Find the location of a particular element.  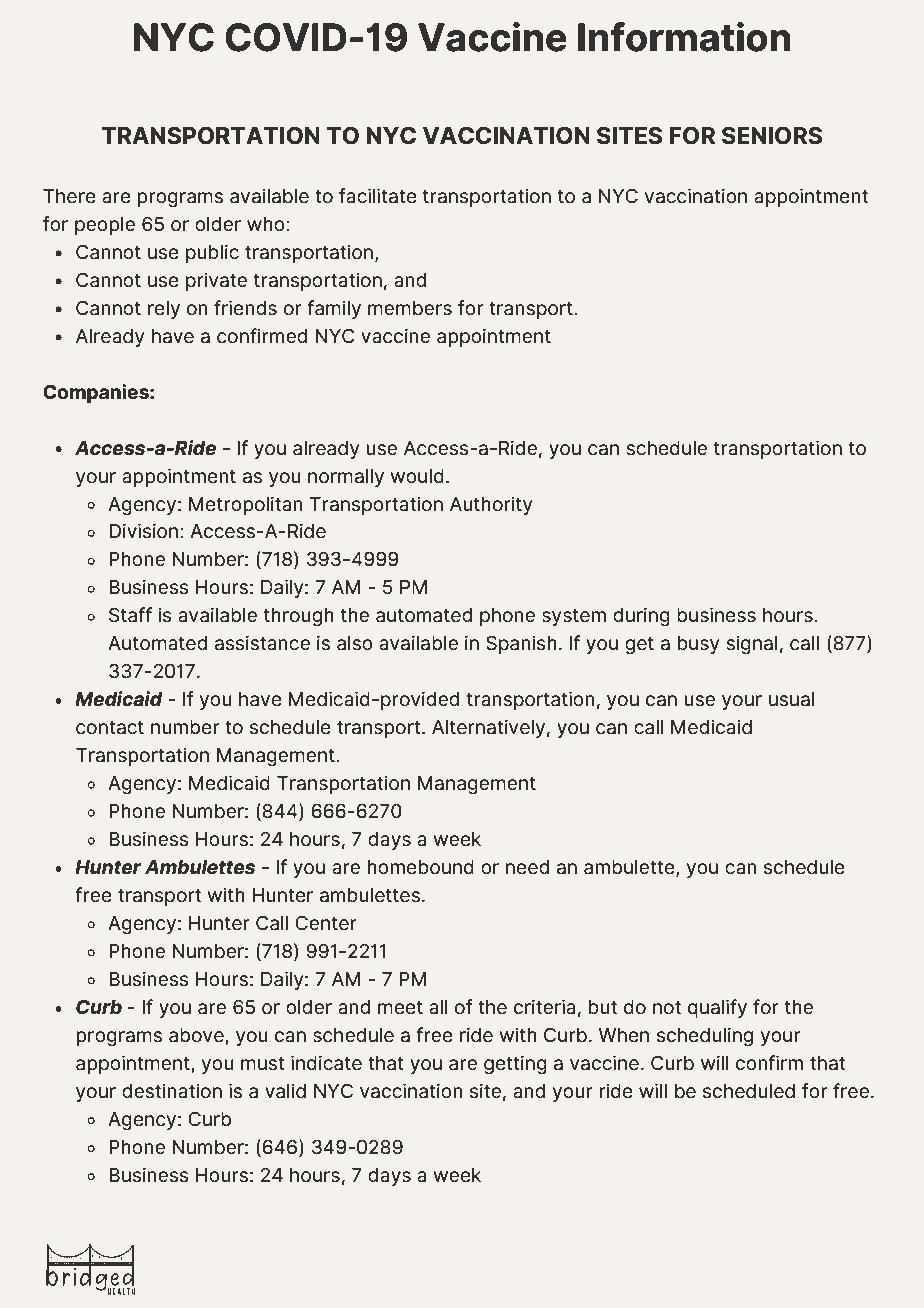

contact is located at coordinates (110, 728).
